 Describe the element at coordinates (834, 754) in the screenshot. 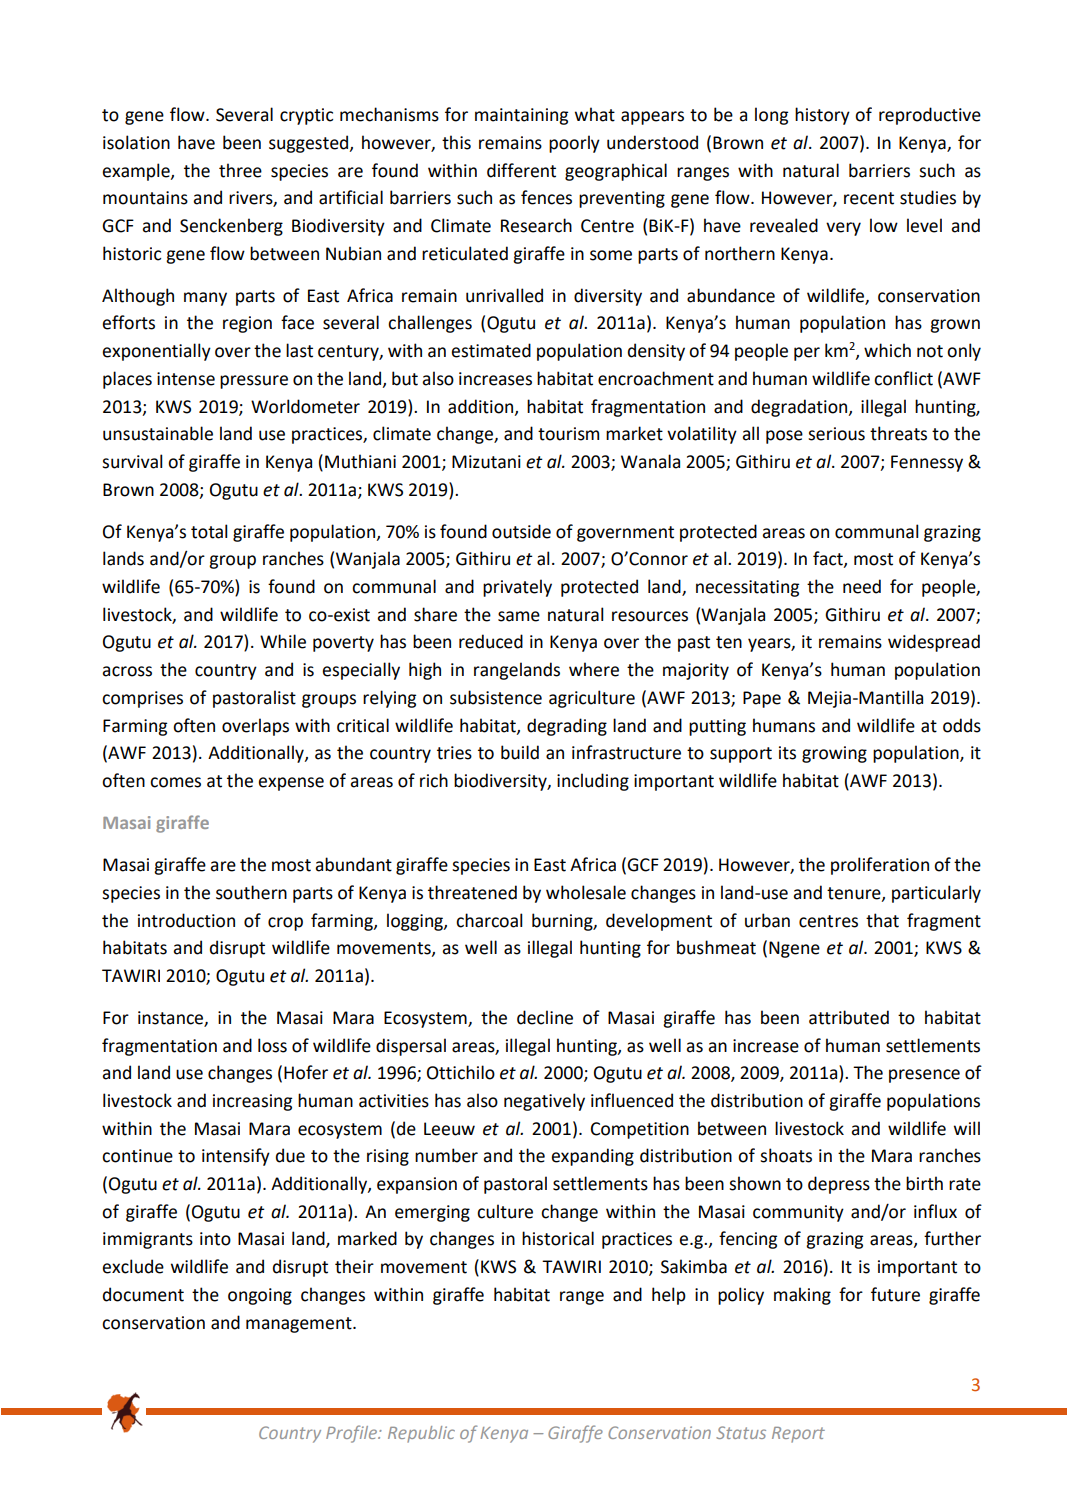

I see `growing` at that location.
